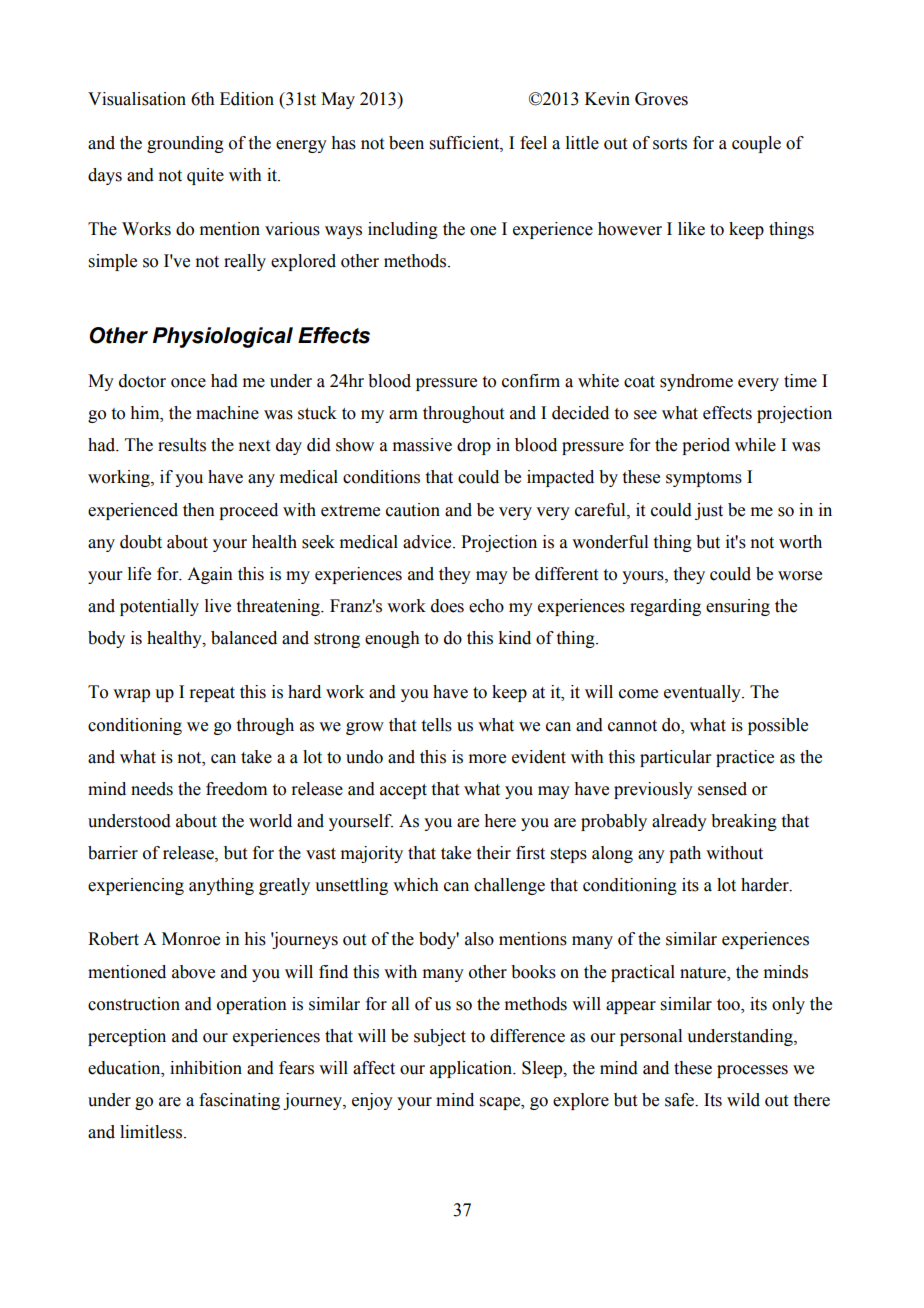 The image size is (924, 1308). What do you see at coordinates (182, 445) in the screenshot?
I see `results` at bounding box center [182, 445].
